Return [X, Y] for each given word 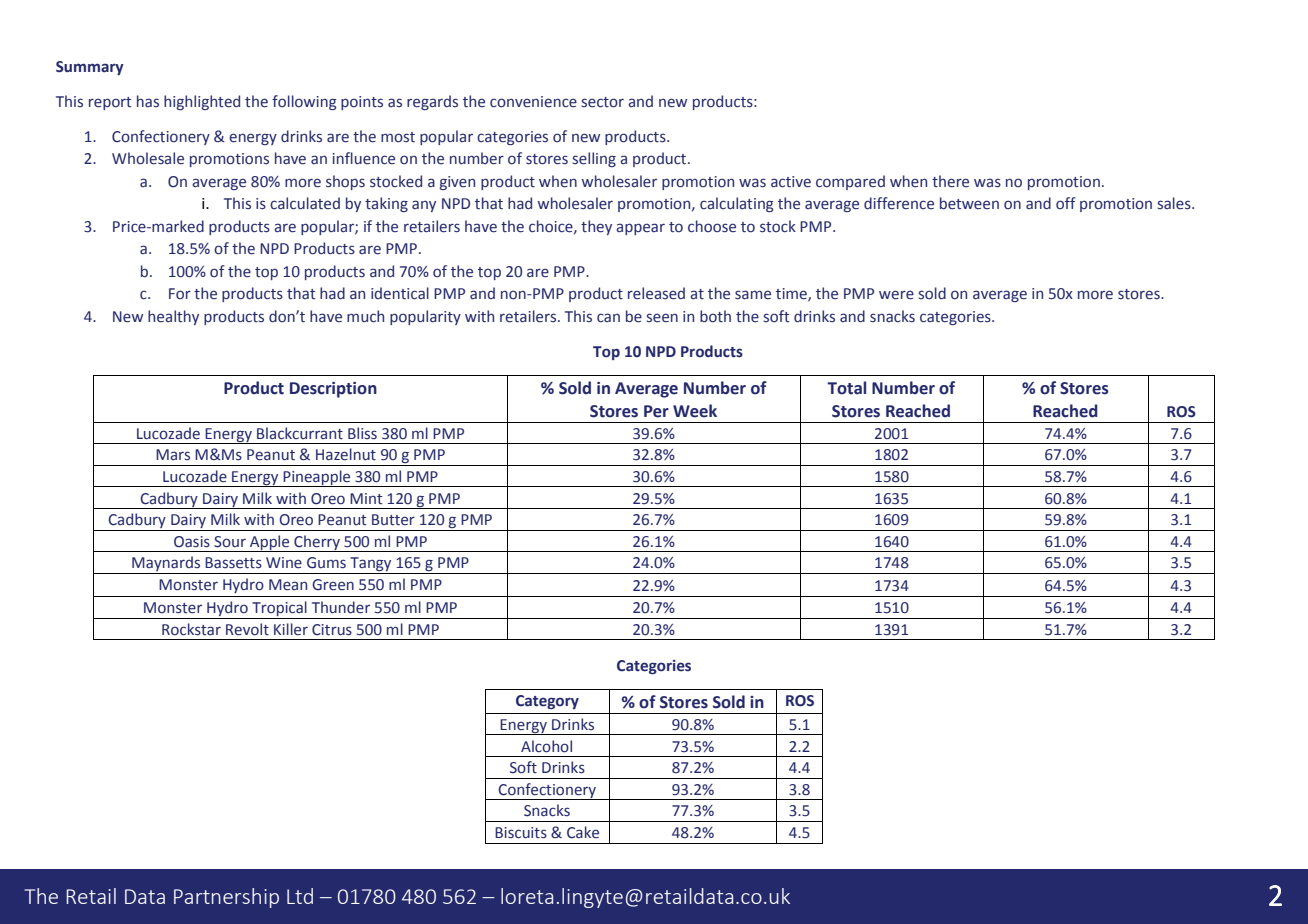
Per [656, 411]
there [950, 181]
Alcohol [546, 746]
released [656, 293]
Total [846, 388]
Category [547, 702]
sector [603, 102]
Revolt [247, 629]
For [180, 294]
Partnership [226, 898]
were [896, 295]
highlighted [202, 102]
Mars [173, 455]
